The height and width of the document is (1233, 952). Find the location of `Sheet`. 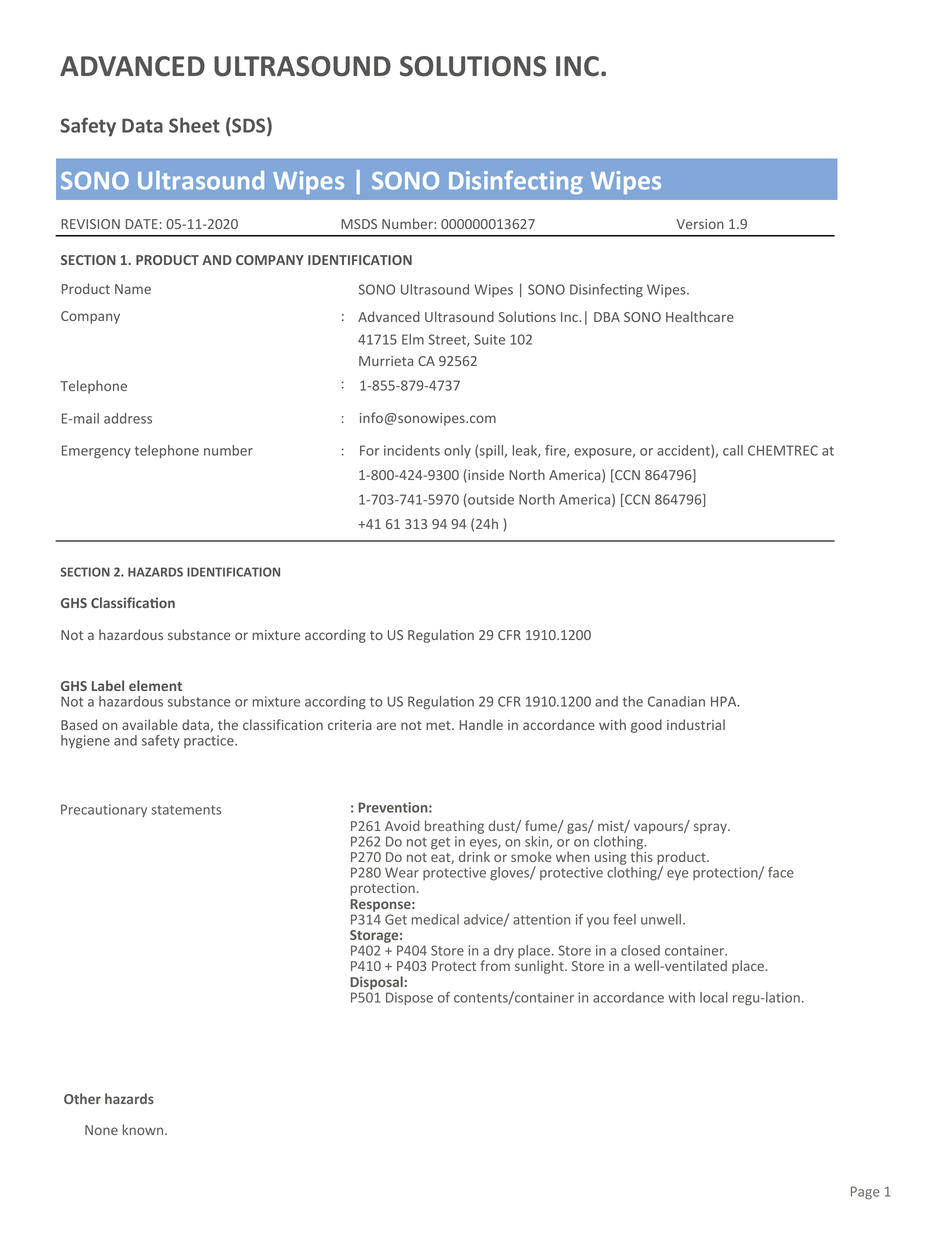

Sheet is located at coordinates (194, 125).
